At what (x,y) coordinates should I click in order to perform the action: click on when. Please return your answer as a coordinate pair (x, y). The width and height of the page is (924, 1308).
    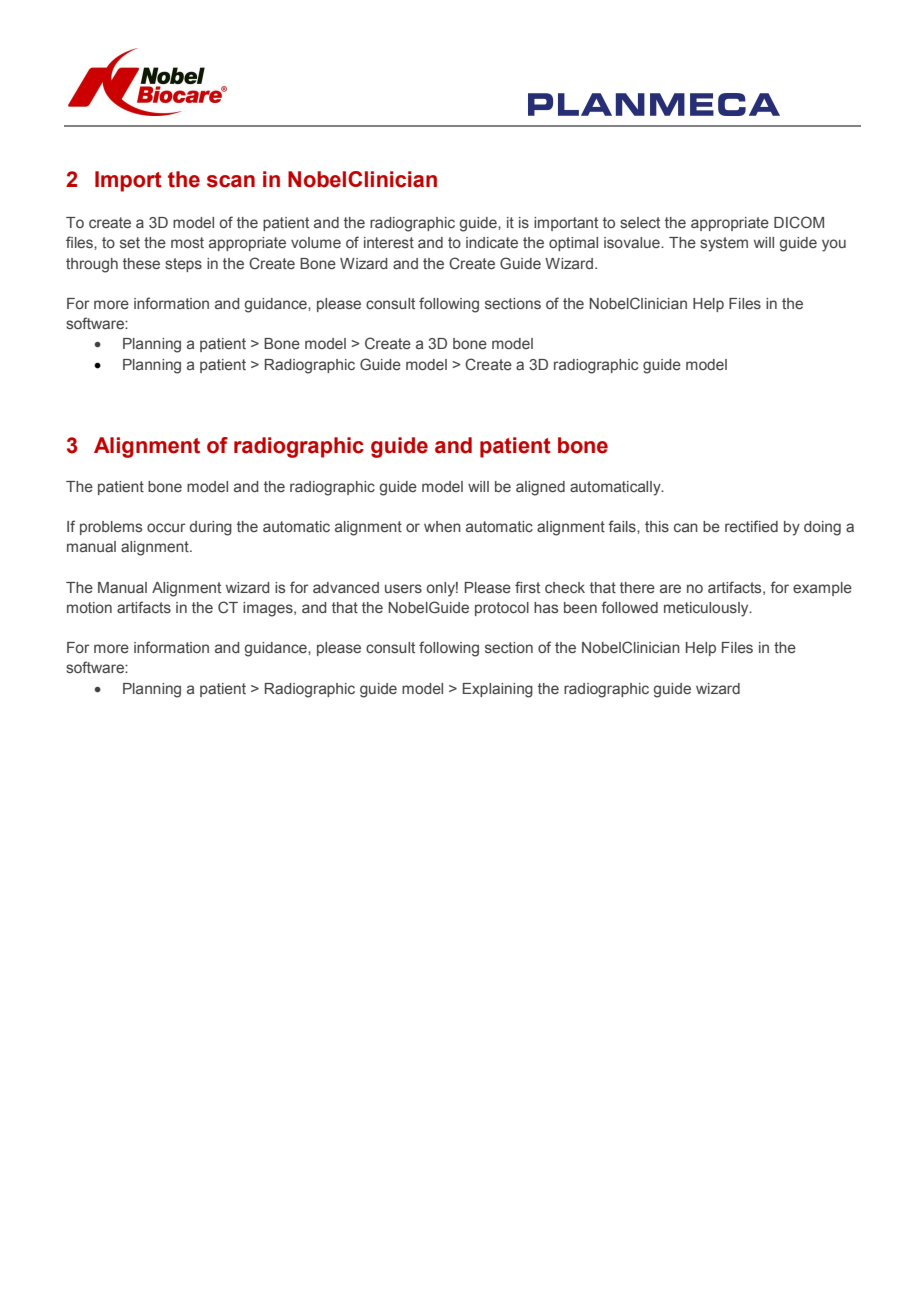
    Looking at the image, I should click on (442, 526).
